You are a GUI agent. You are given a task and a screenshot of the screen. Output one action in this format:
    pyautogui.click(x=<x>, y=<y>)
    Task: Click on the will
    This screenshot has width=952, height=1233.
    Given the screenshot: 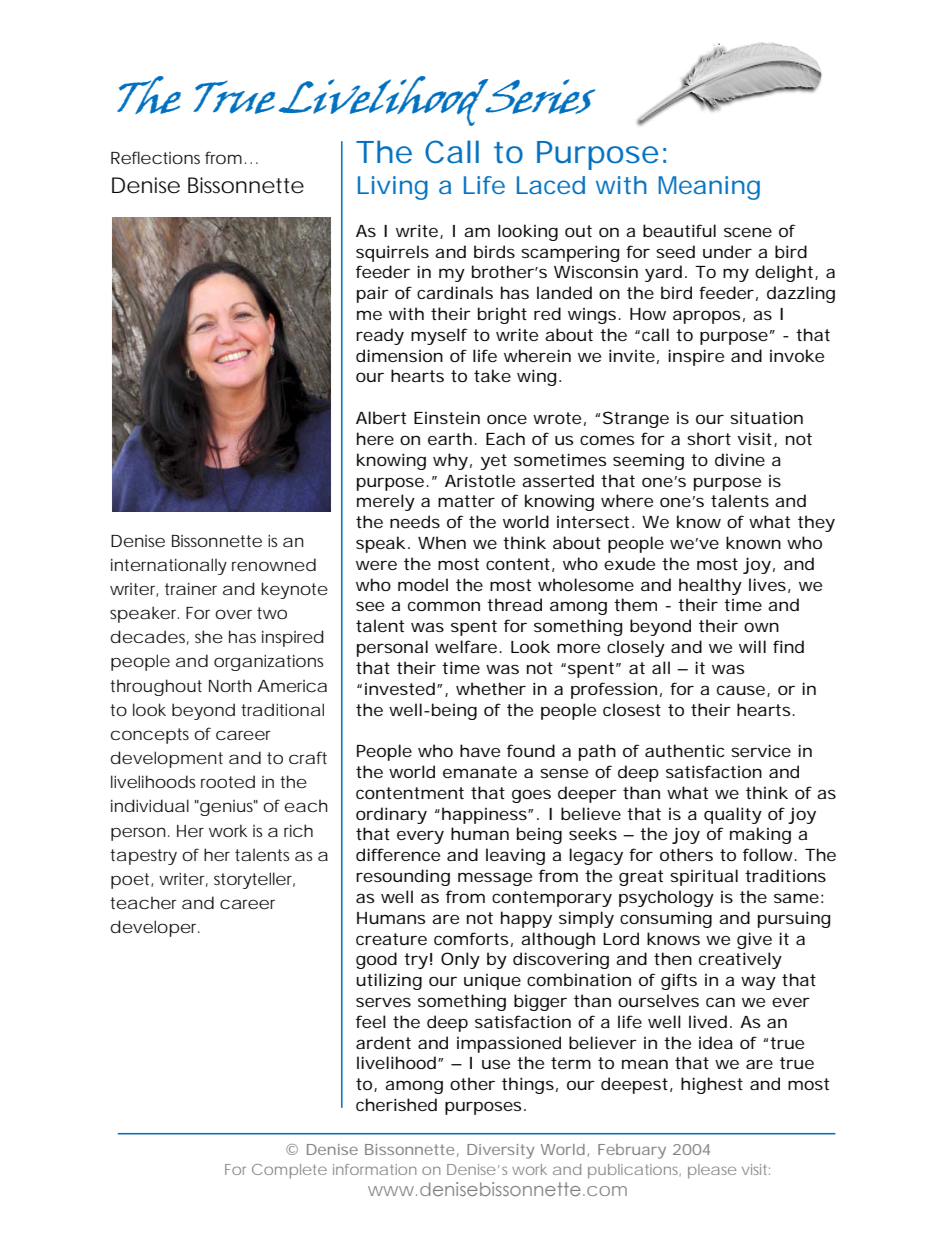 What is the action you would take?
    pyautogui.click(x=752, y=646)
